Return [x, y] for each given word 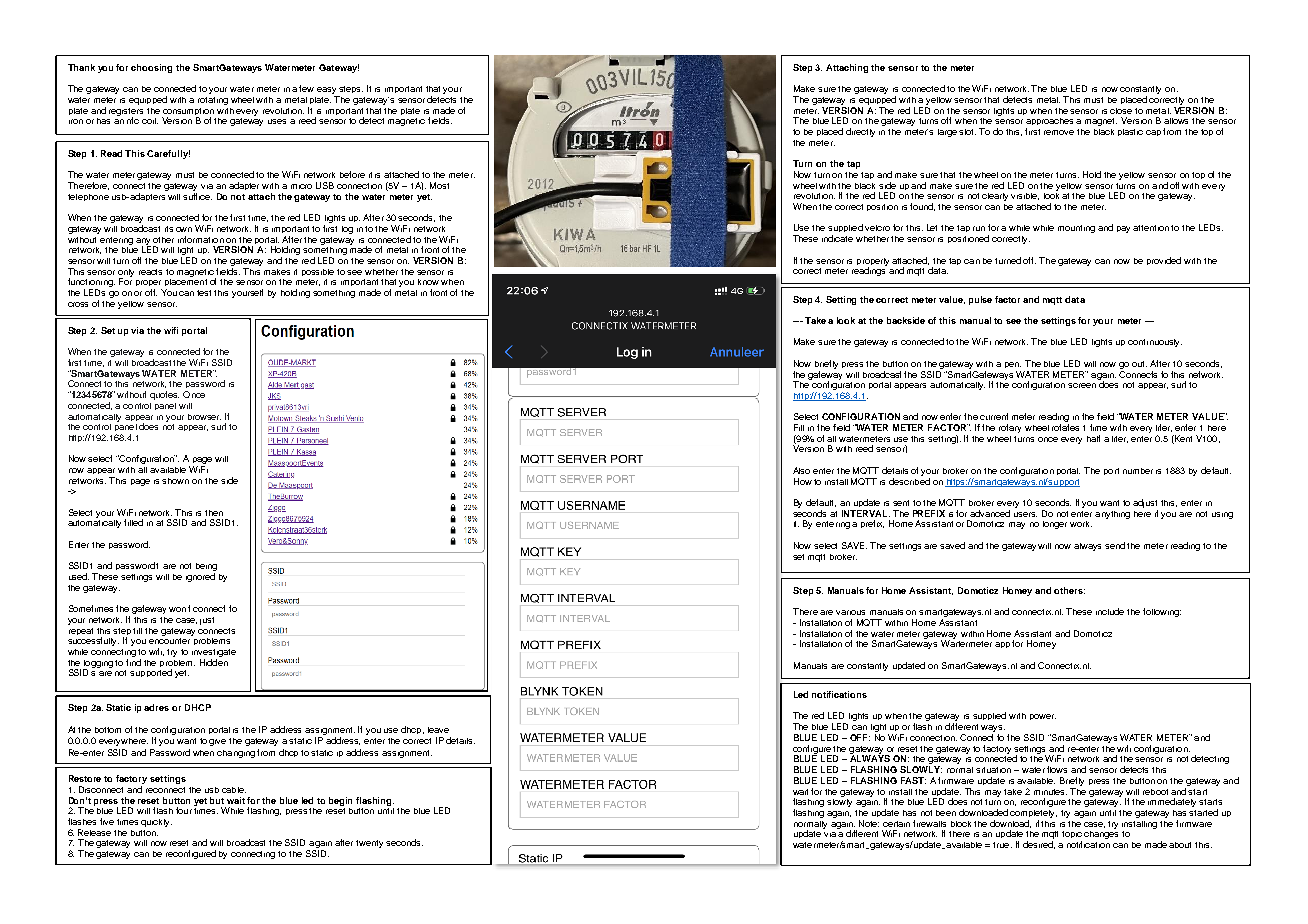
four [184, 810]
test [206, 293]
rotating [213, 101]
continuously [1155, 343]
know [428, 282]
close [1121, 111]
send [1115, 545]
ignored [200, 577]
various [850, 612]
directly [860, 132]
